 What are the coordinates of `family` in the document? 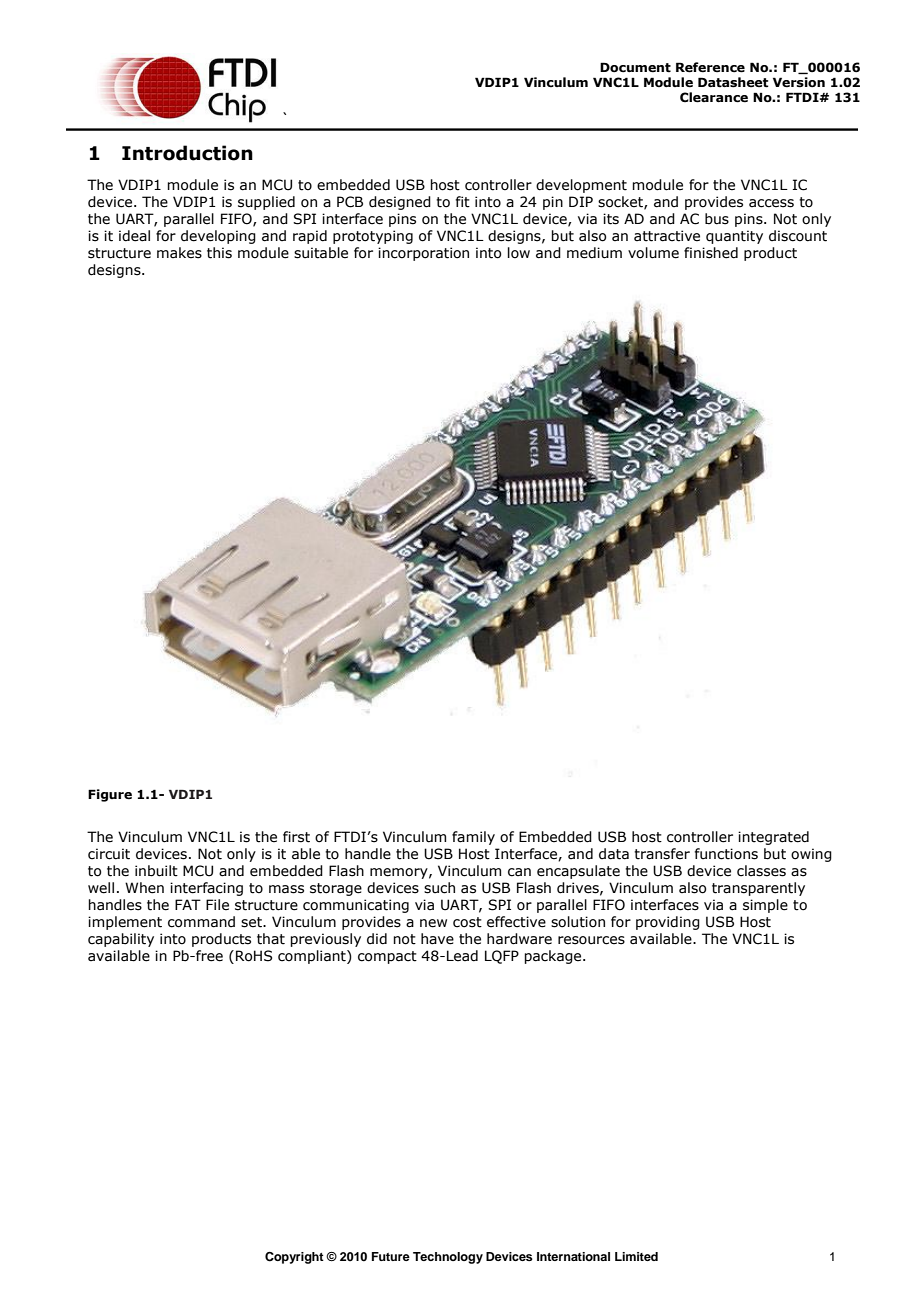 It's located at (473, 838).
